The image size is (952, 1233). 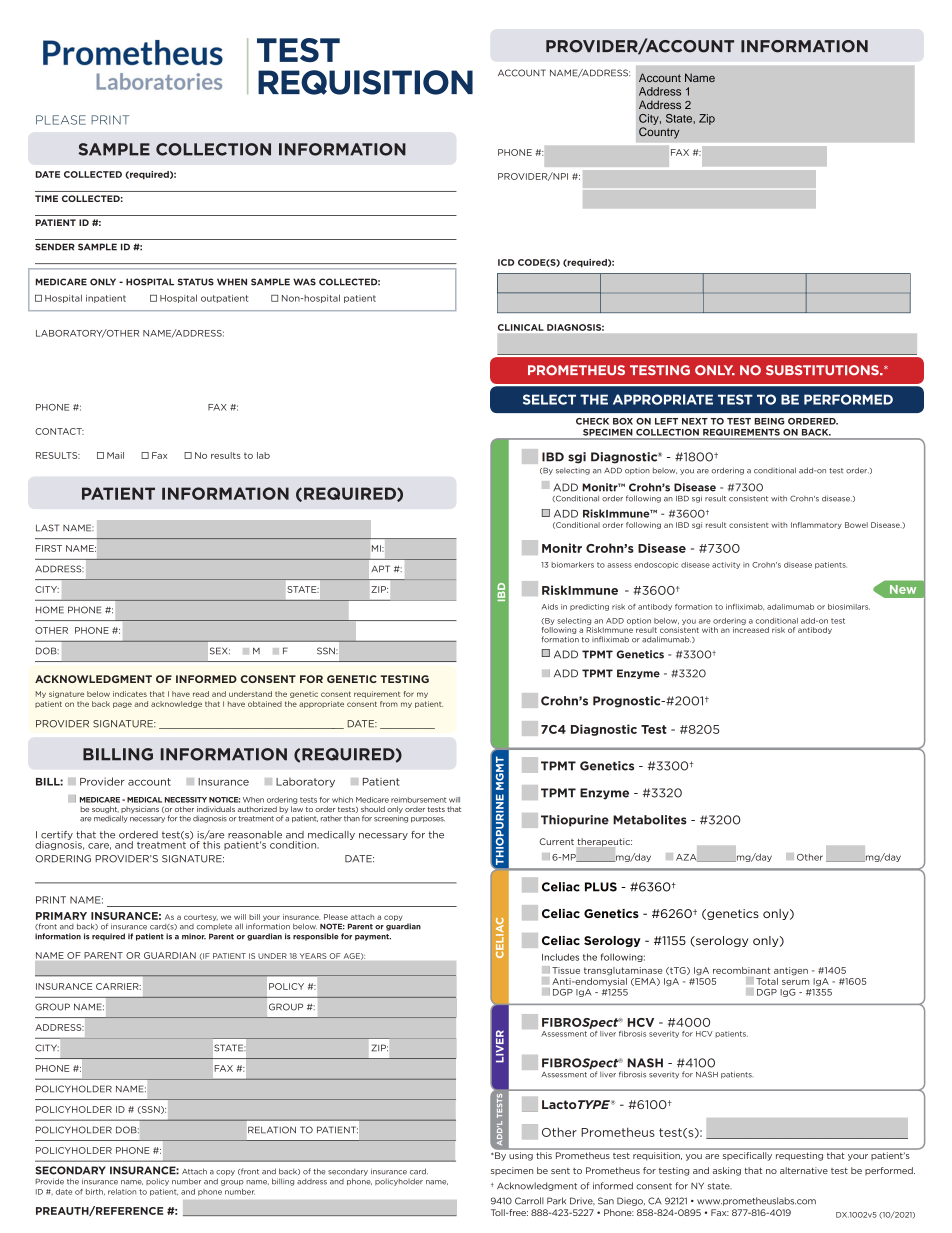 What do you see at coordinates (521, 1156) in the image?
I see `using` at bounding box center [521, 1156].
